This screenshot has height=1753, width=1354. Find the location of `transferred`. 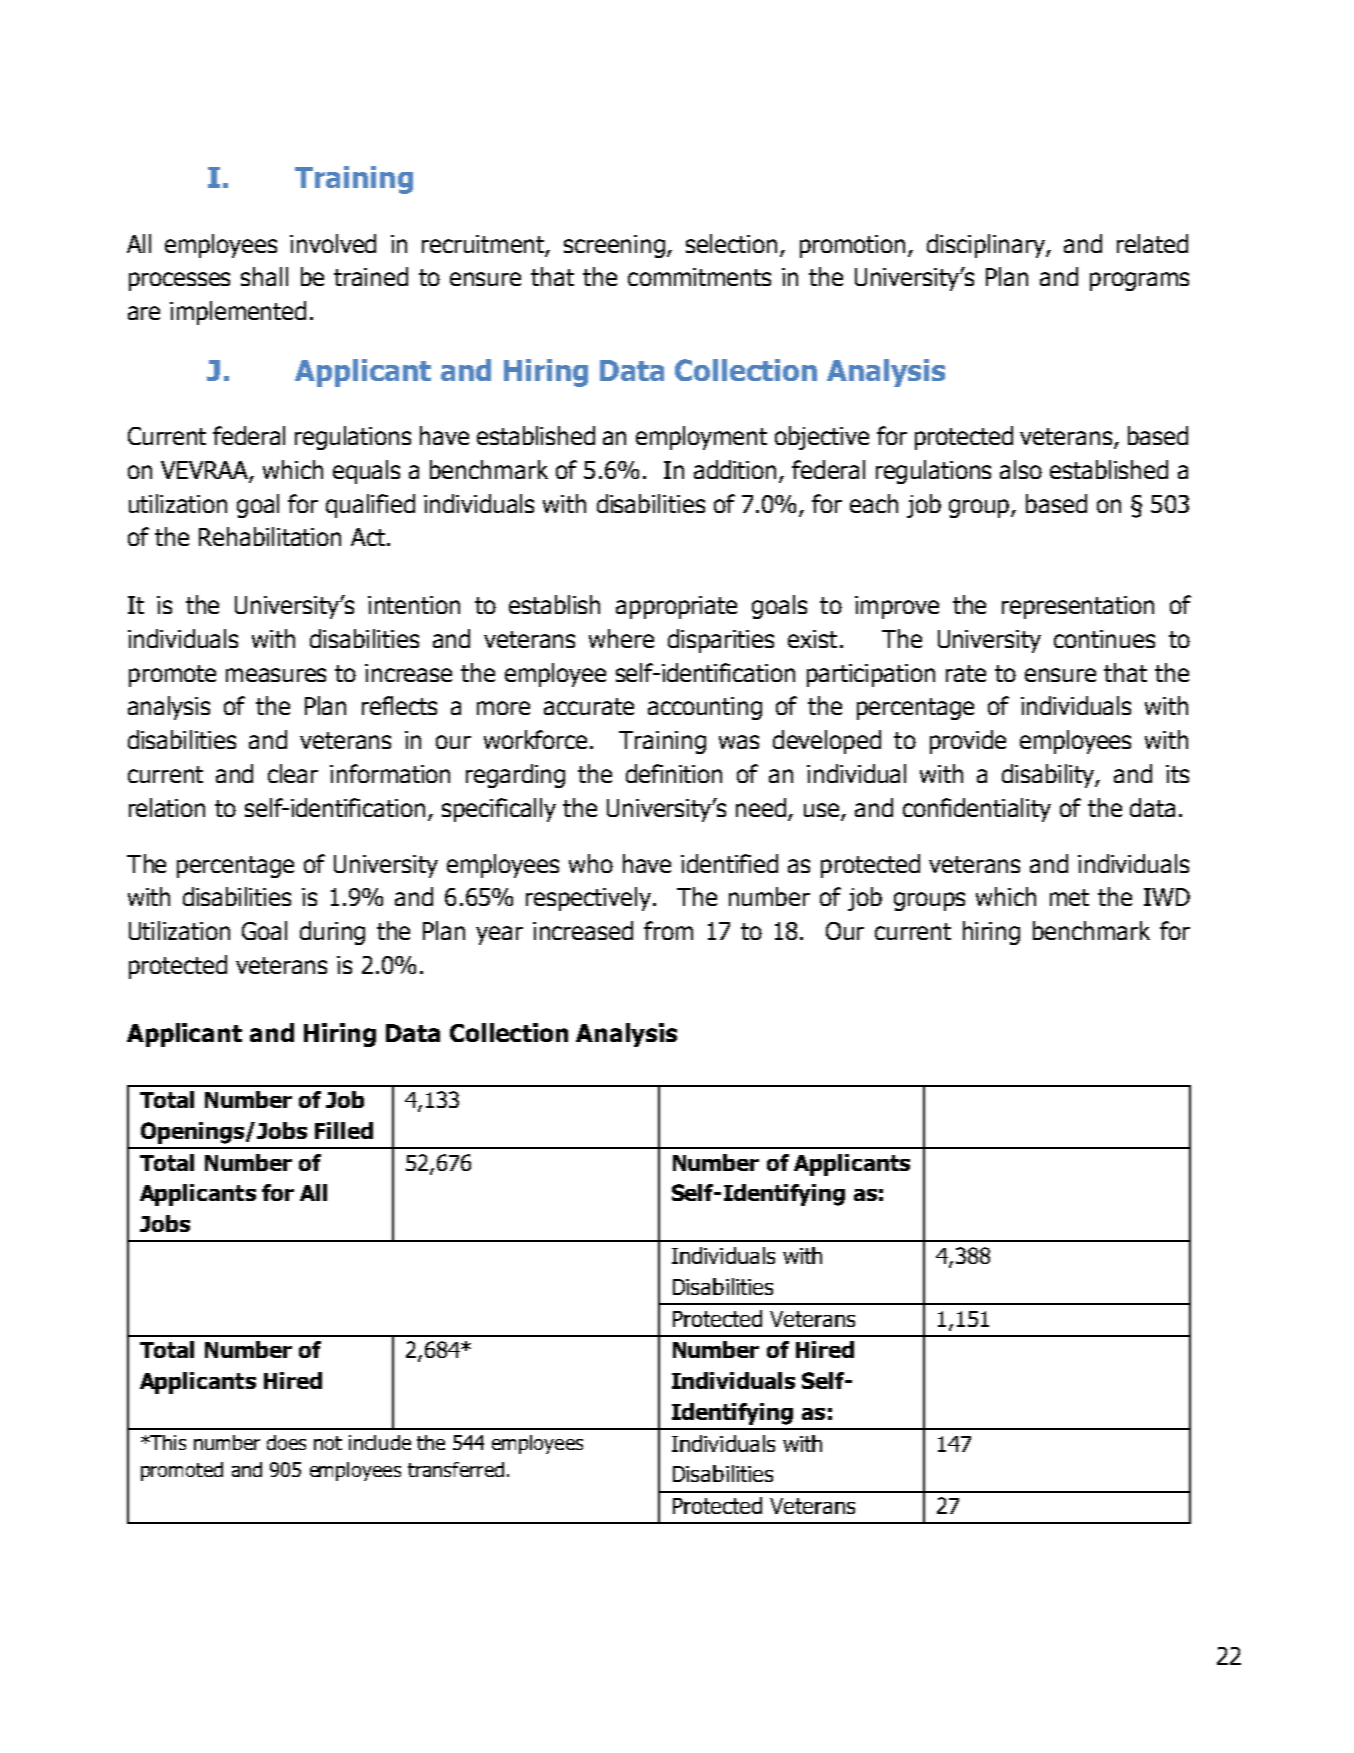

transferred is located at coordinates (456, 1469).
